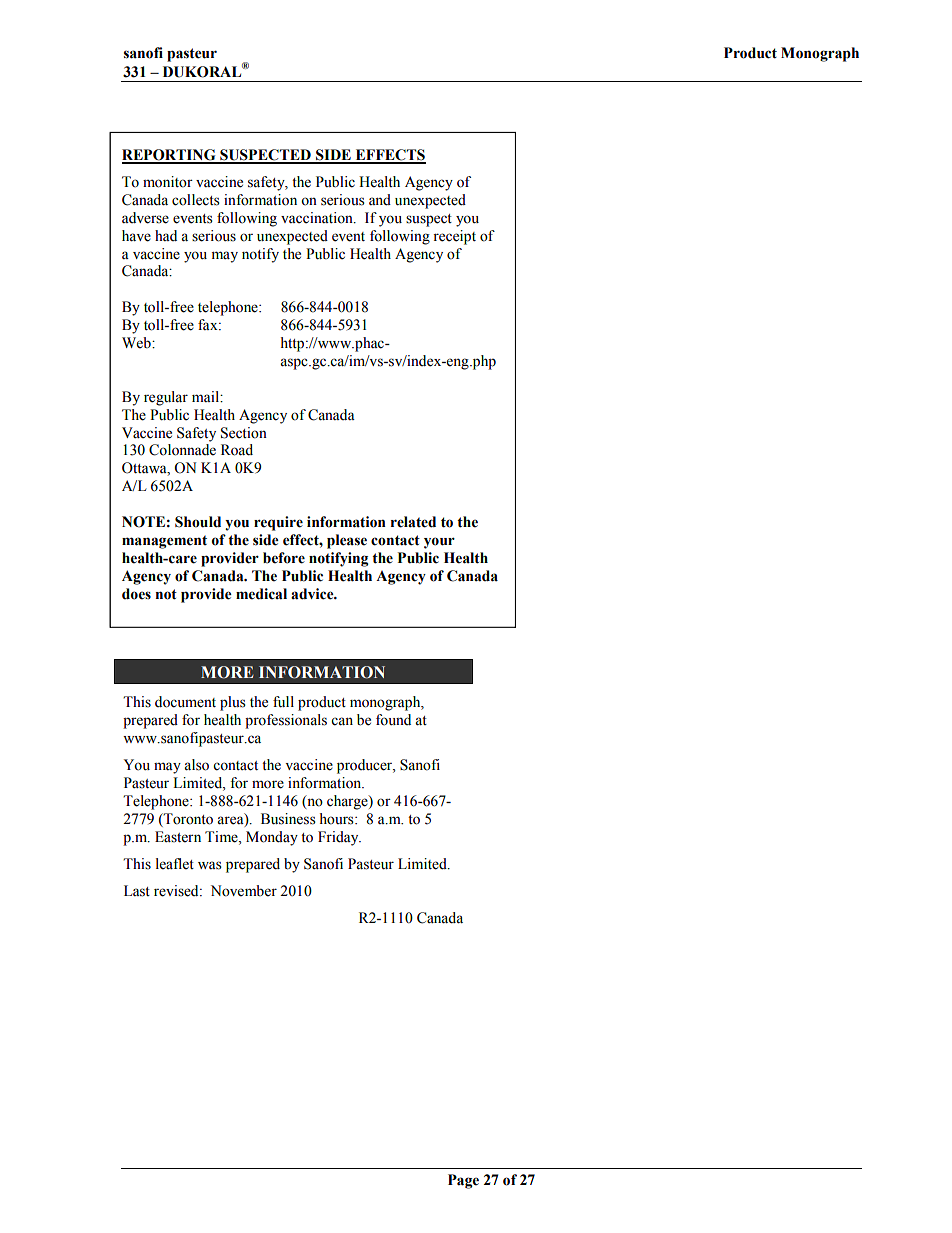 The width and height of the screenshot is (952, 1233). I want to click on full, so click(283, 702).
